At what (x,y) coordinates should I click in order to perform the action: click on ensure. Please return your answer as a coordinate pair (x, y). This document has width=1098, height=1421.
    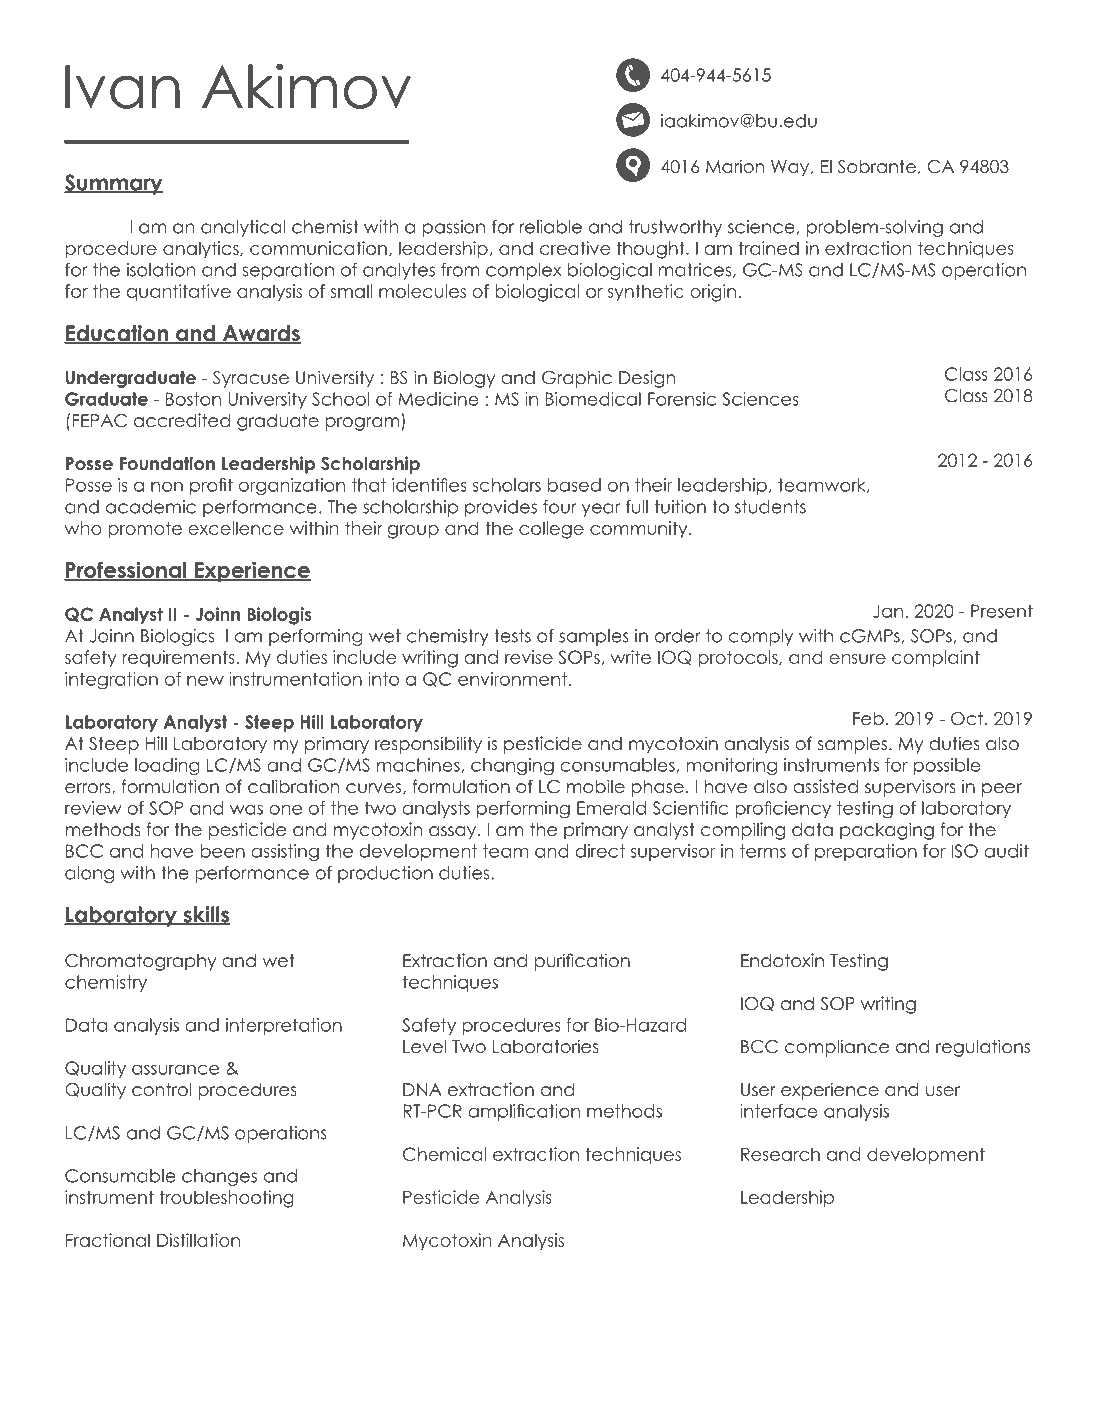
    Looking at the image, I should click on (857, 659).
